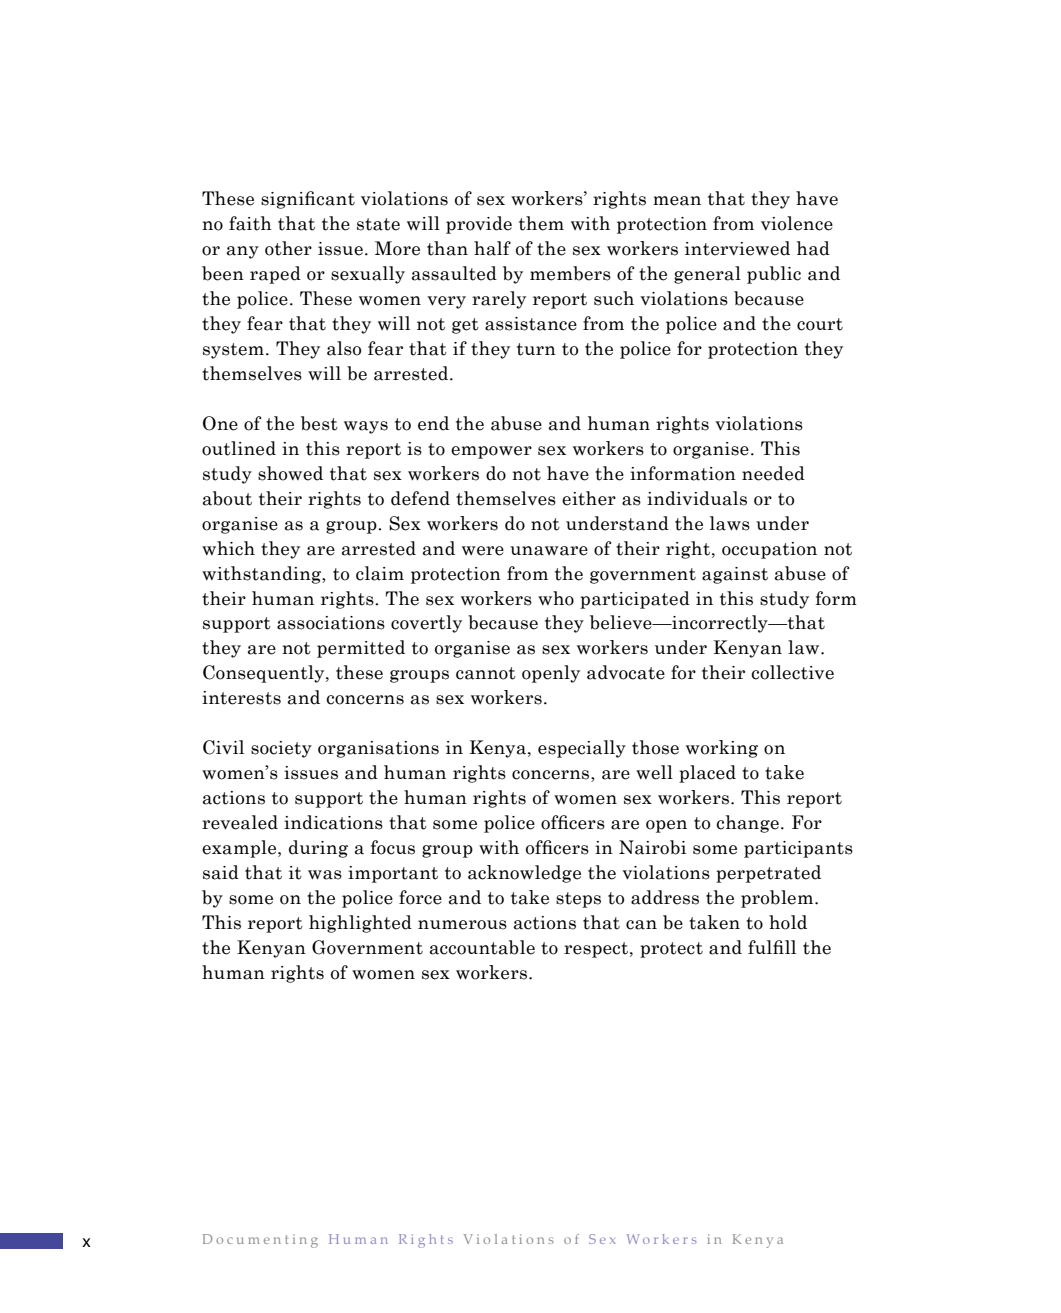 The image size is (1061, 1313). Describe the element at coordinates (491, 452) in the screenshot. I see `empower` at that location.
